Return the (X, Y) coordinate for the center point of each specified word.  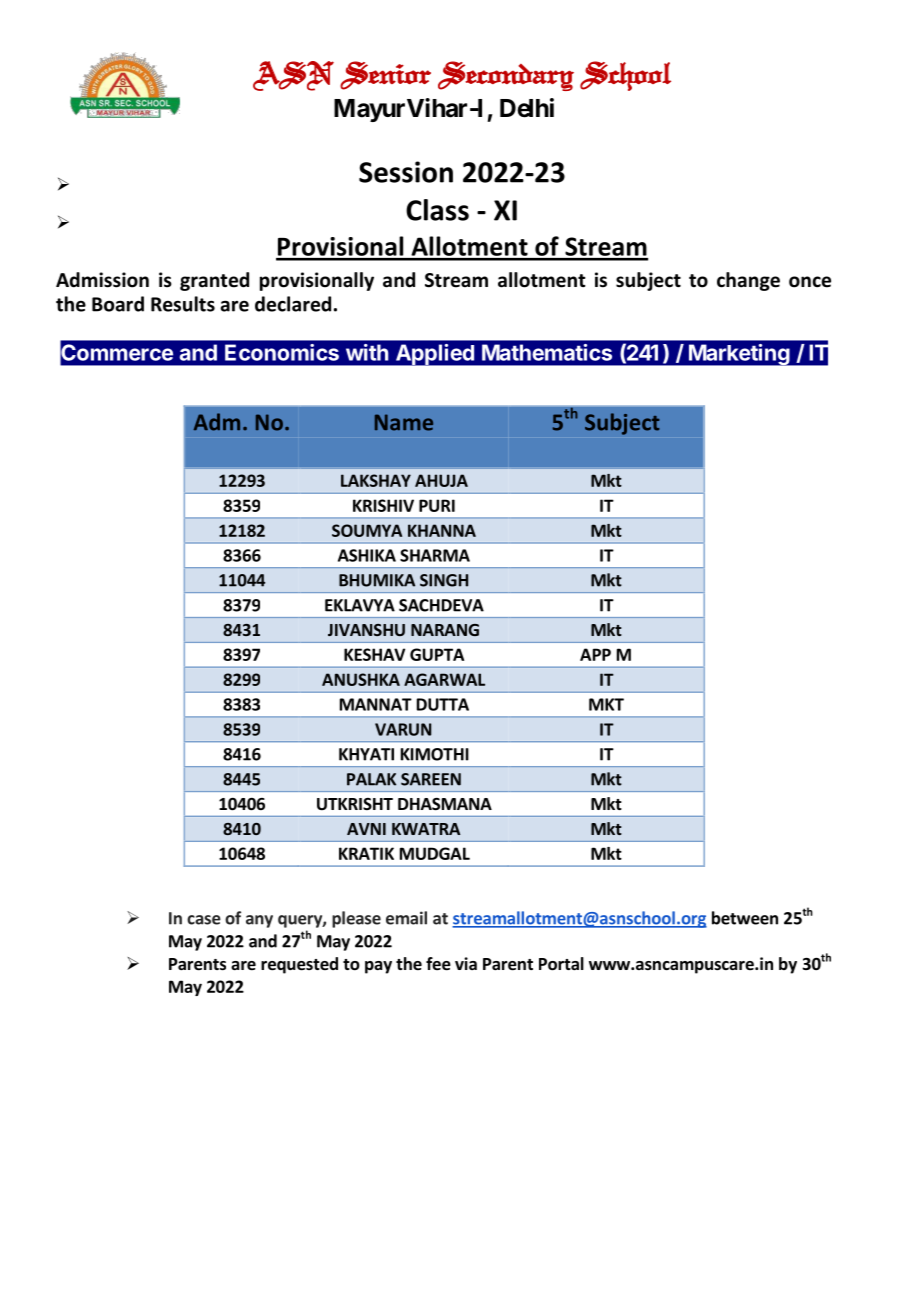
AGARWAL (444, 679)
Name (404, 422)
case (204, 920)
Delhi (527, 108)
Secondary (506, 76)
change (748, 281)
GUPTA (437, 654)
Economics (282, 352)
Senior (385, 75)
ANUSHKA (361, 679)
